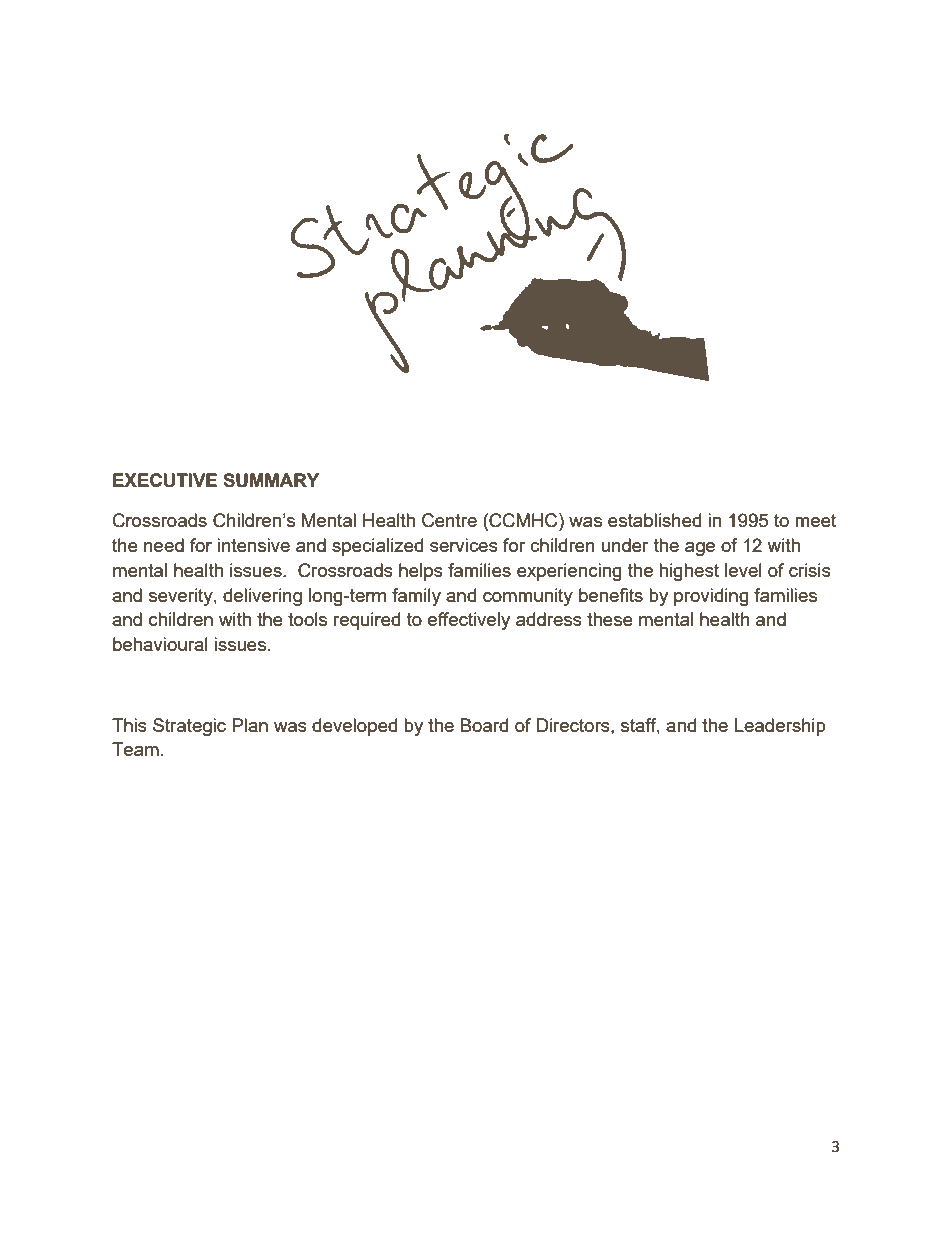 The height and width of the screenshot is (1233, 952). Describe the element at coordinates (165, 480) in the screenshot. I see `EXECUTIVE` at that location.
